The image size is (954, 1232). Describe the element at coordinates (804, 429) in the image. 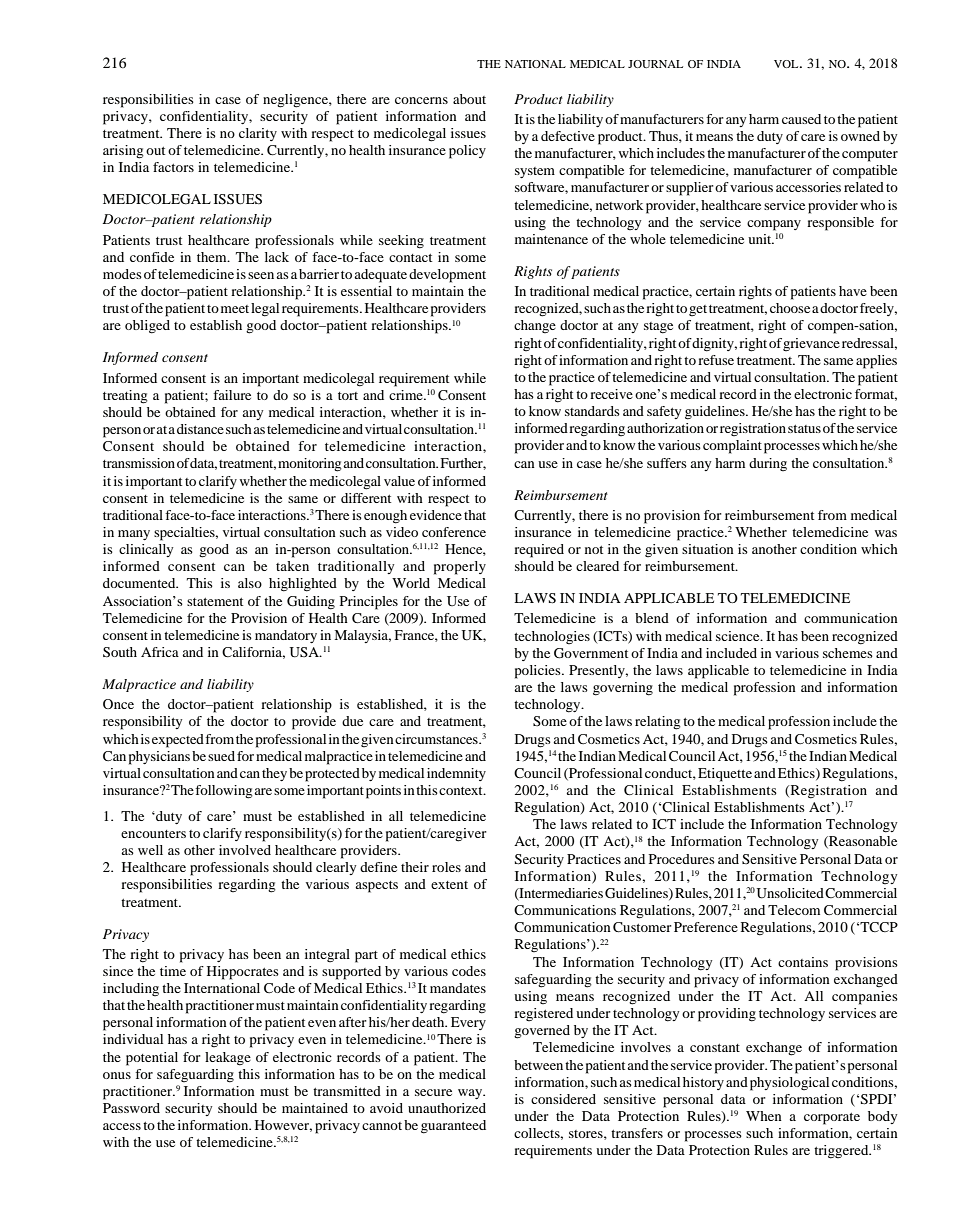

I see `status` at that location.
